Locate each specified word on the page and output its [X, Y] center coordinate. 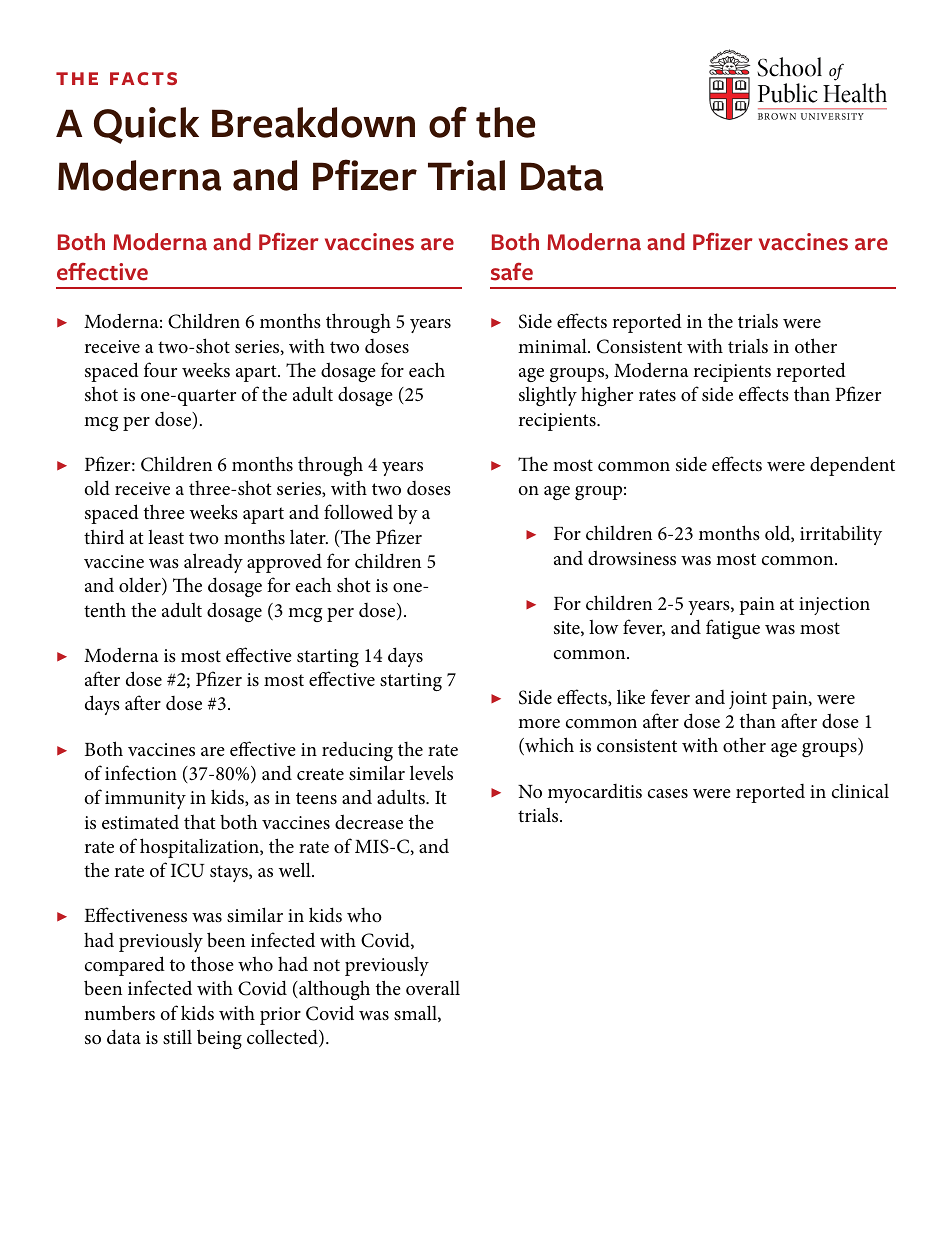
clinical [860, 791]
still [177, 1036]
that [200, 821]
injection [834, 606]
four [160, 370]
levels [431, 772]
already [213, 563]
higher [607, 396]
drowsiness [632, 558]
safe [512, 271]
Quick [146, 125]
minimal [553, 345]
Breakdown [313, 122]
